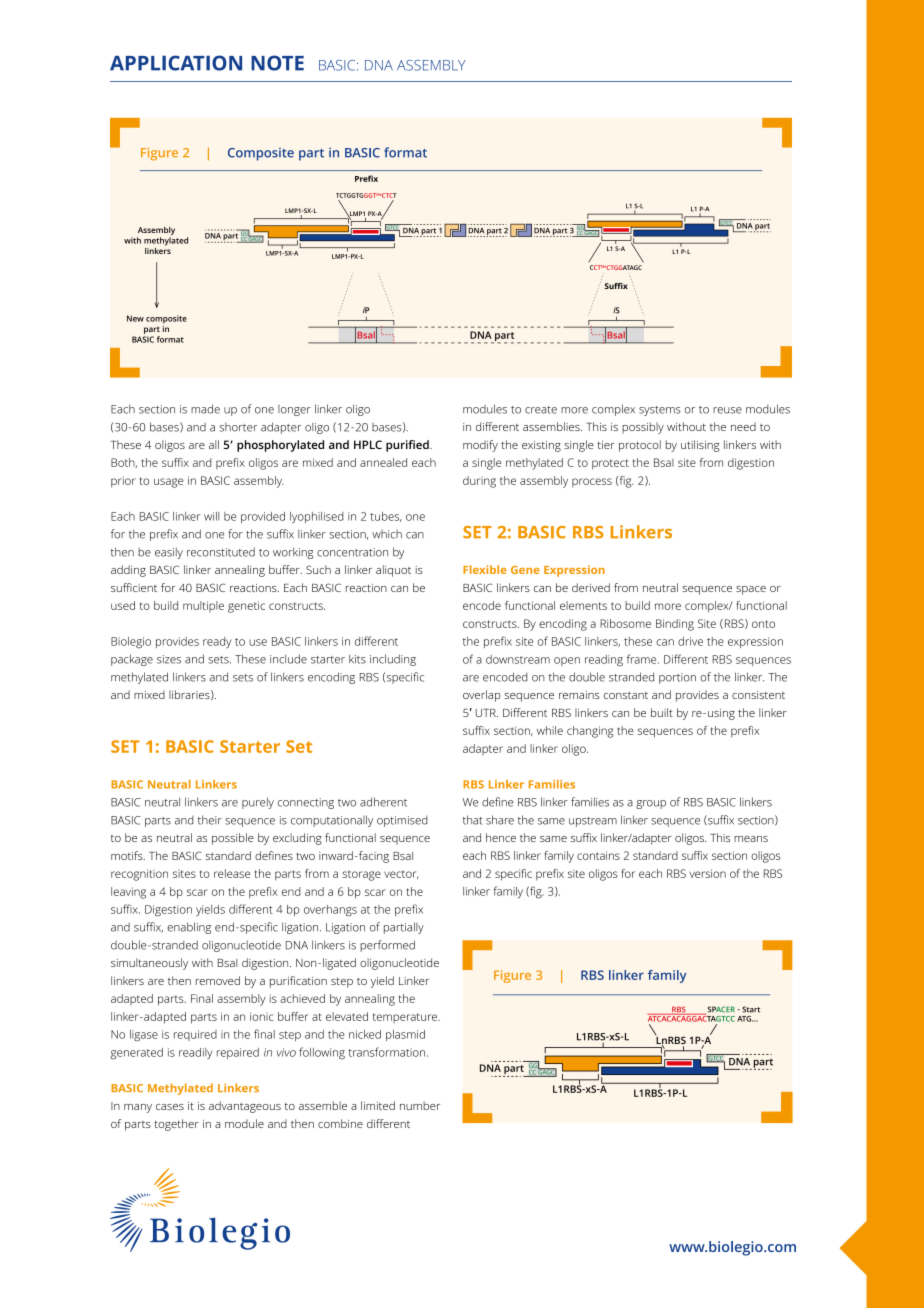  What do you see at coordinates (485, 569) in the image?
I see `Flexible` at bounding box center [485, 569].
